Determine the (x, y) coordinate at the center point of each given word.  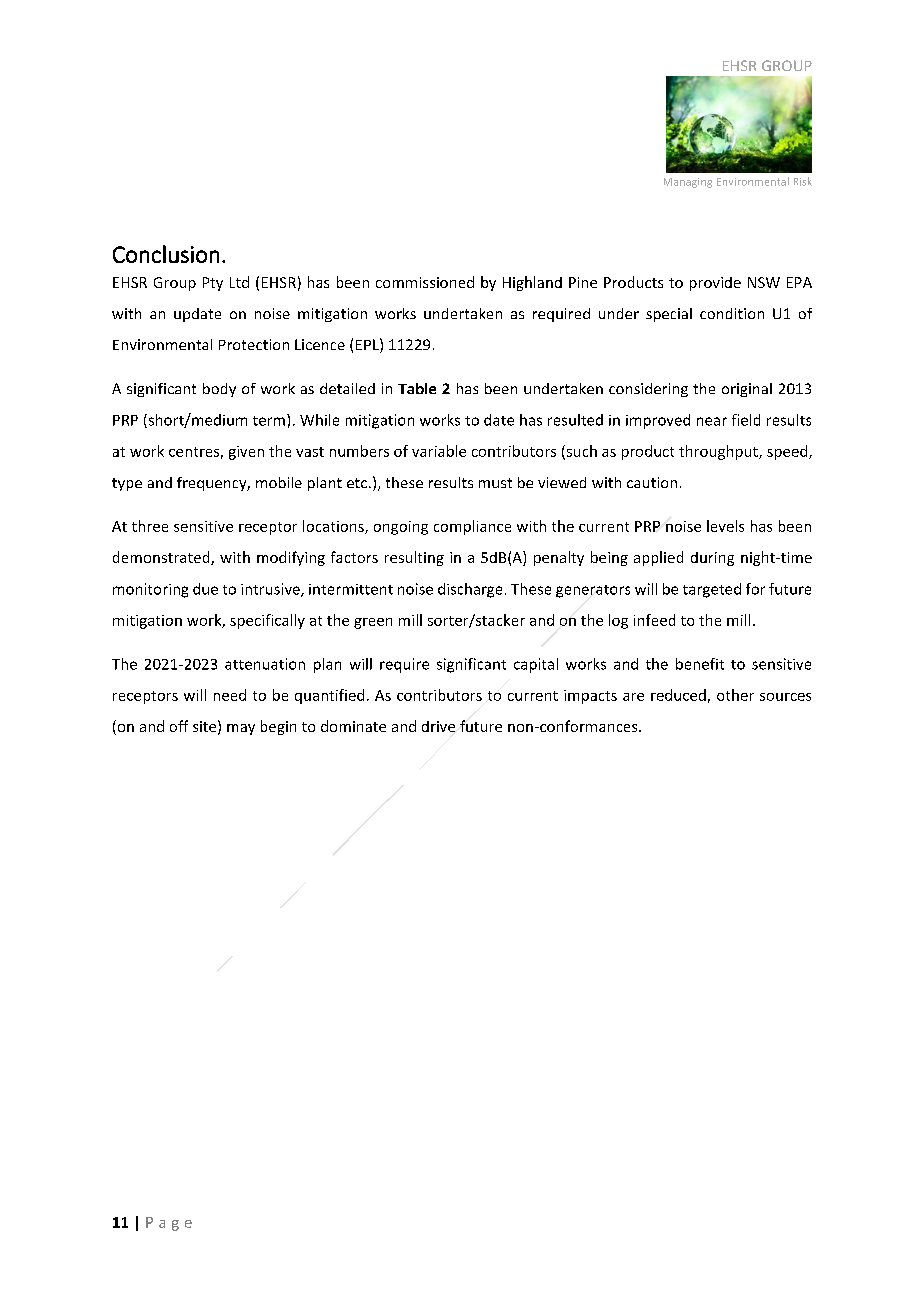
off (179, 726)
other (735, 695)
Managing (688, 183)
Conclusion (166, 254)
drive (438, 726)
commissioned (425, 282)
